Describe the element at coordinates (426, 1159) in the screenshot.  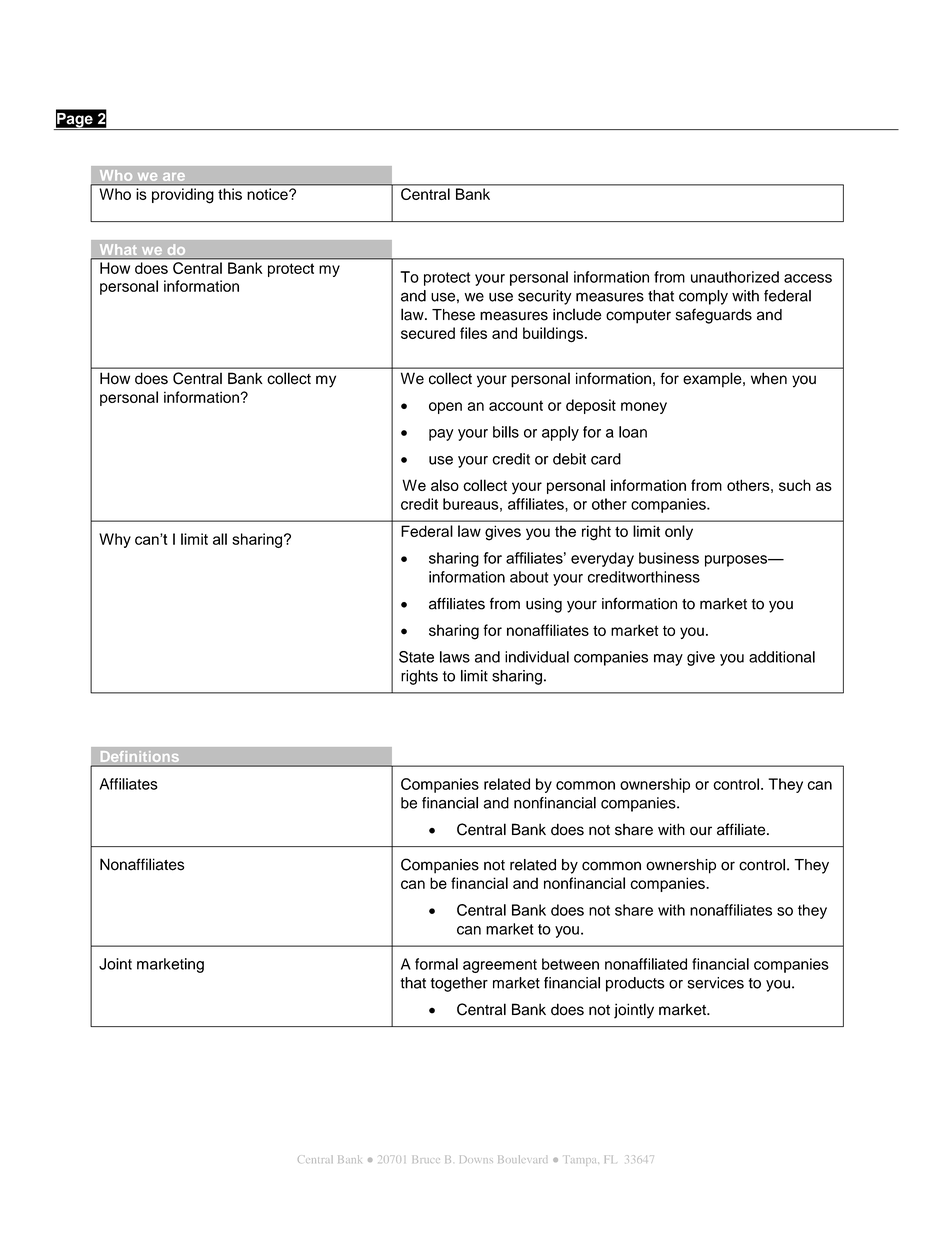
I see `Bruce` at that location.
